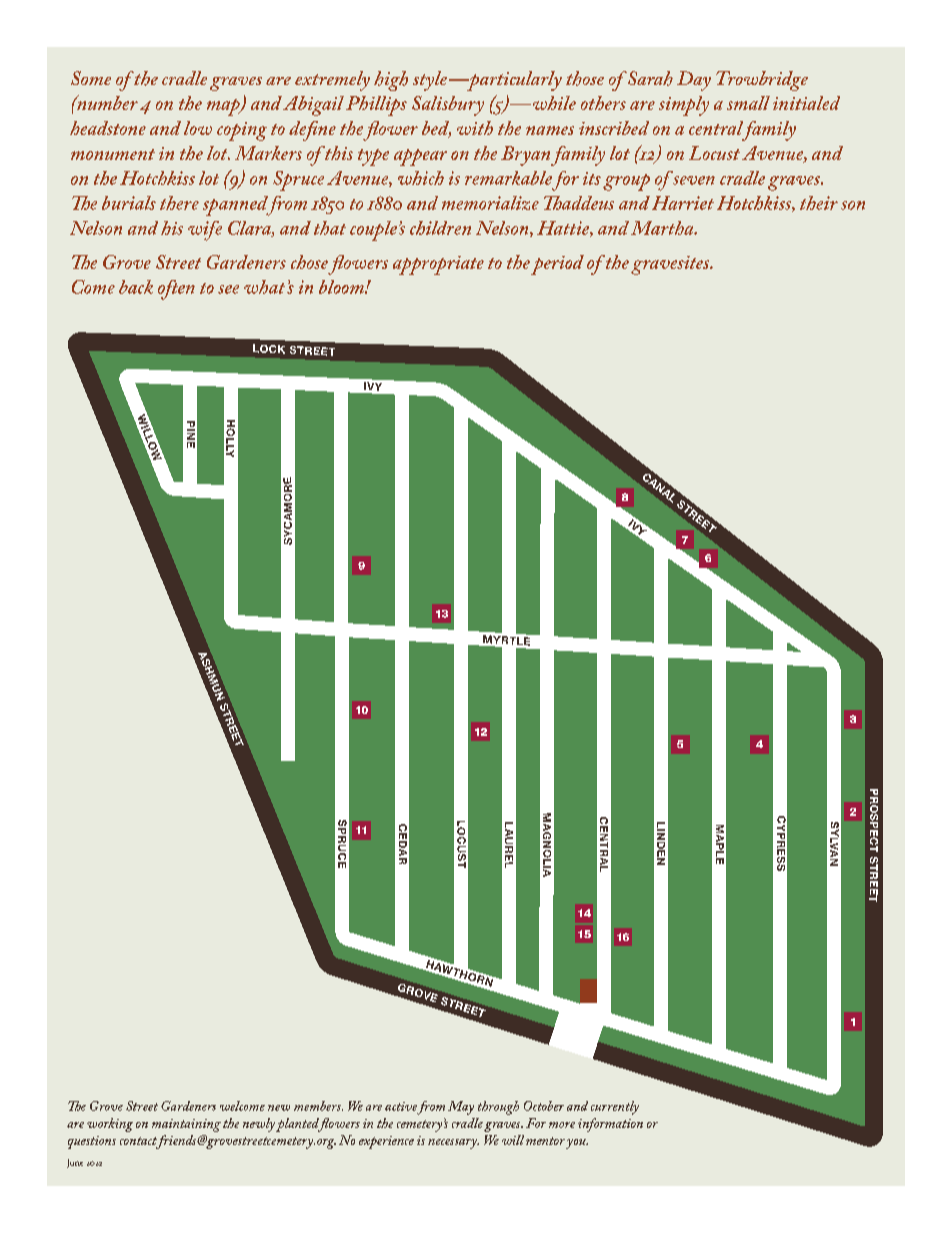 This screenshot has height=1233, width=952. What do you see at coordinates (186, 1125) in the screenshot?
I see `maintaining` at bounding box center [186, 1125].
